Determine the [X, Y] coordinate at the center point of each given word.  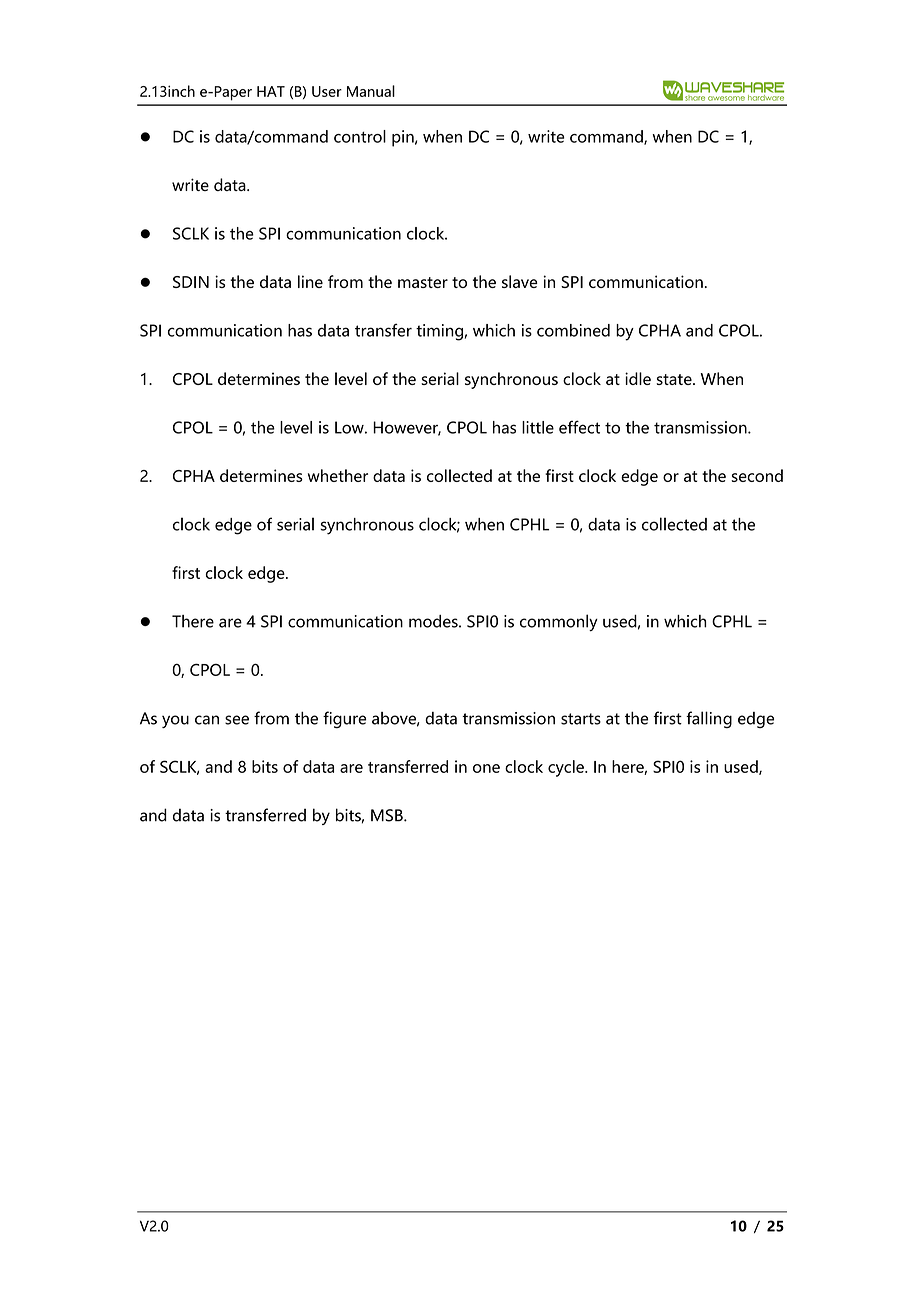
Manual [371, 91]
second [757, 475]
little [538, 427]
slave [520, 281]
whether [338, 475]
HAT [271, 91]
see [237, 720]
